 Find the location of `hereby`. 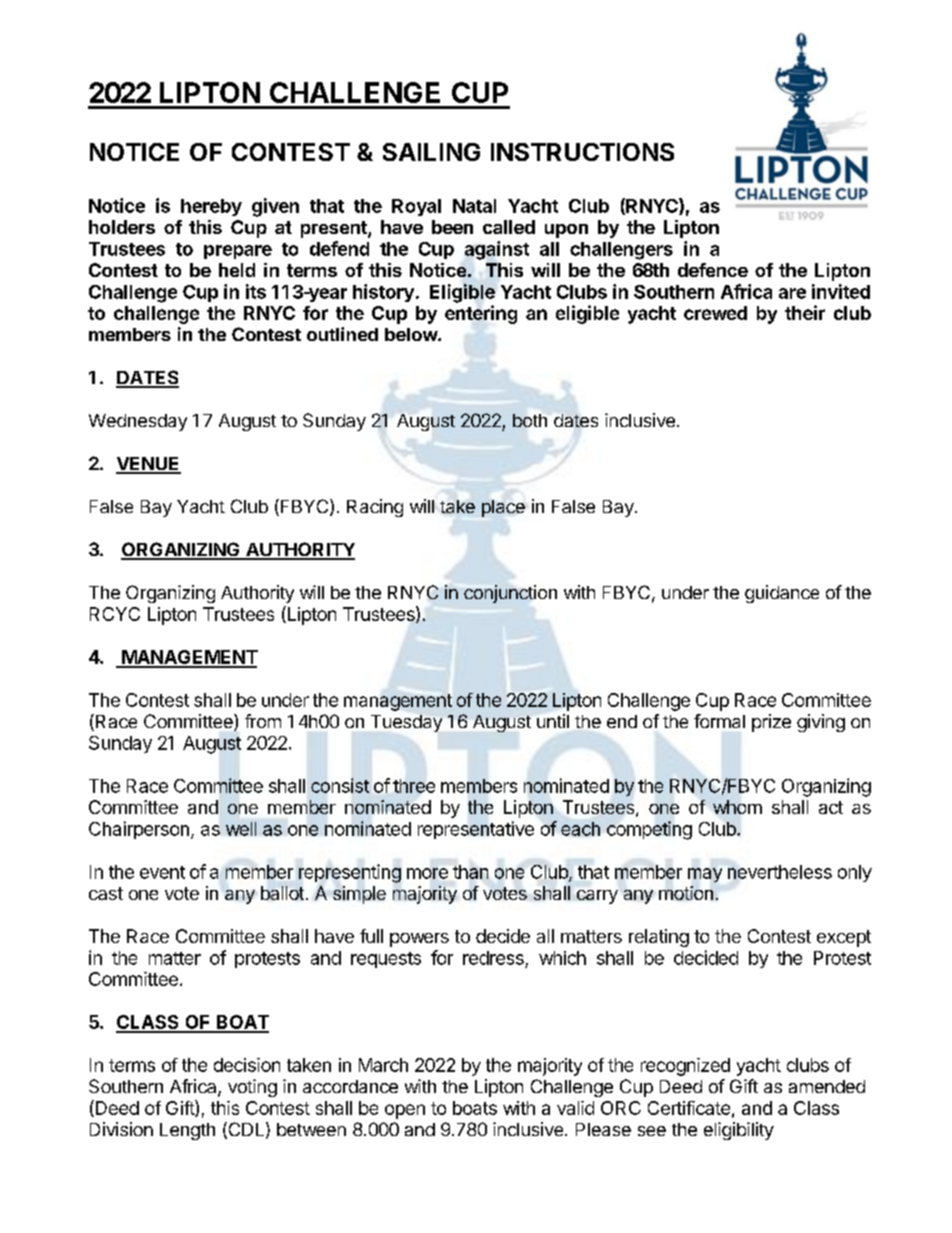

hereby is located at coordinates (211, 207).
